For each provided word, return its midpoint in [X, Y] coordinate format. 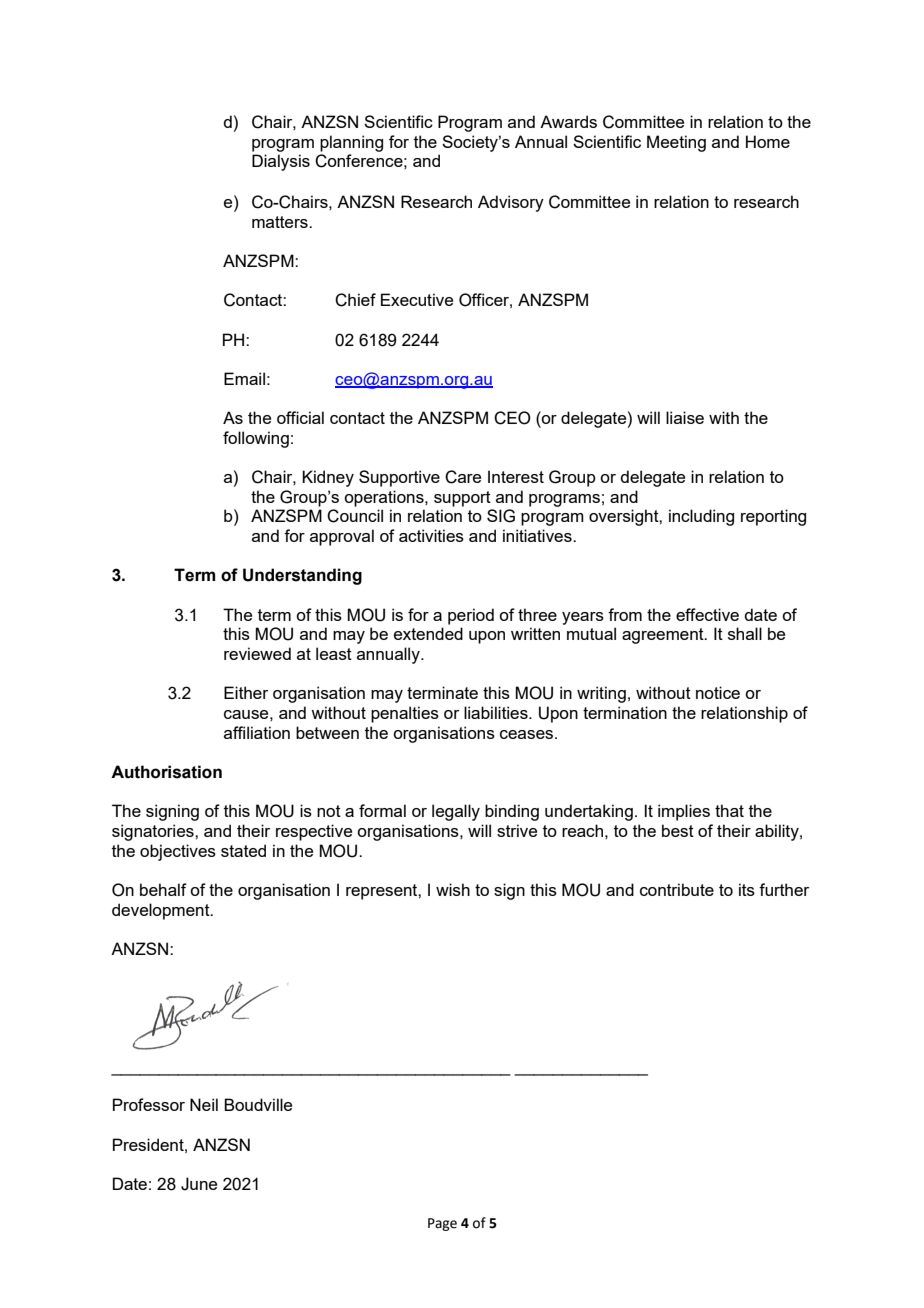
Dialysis [281, 162]
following [256, 439]
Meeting [676, 143]
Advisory [511, 203]
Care [463, 477]
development [162, 911]
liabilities [497, 712]
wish [453, 889]
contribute [677, 889]
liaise [685, 417]
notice [718, 692]
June [199, 1184]
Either [246, 692]
